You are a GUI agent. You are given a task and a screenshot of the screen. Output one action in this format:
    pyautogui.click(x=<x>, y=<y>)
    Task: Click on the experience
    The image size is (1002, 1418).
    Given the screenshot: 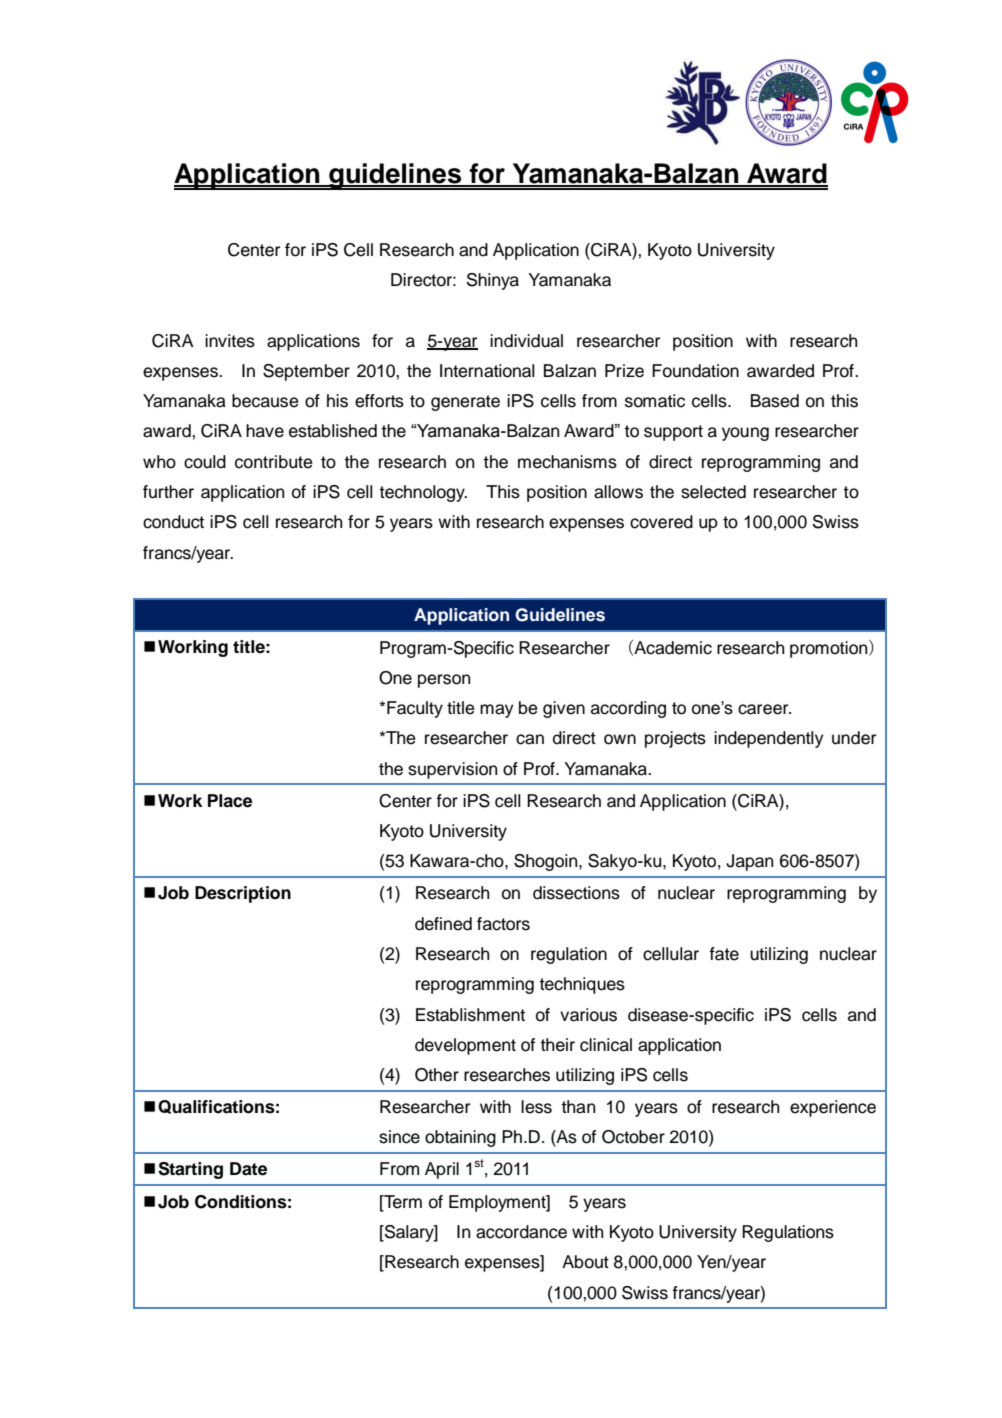 What is the action you would take?
    pyautogui.click(x=833, y=1108)
